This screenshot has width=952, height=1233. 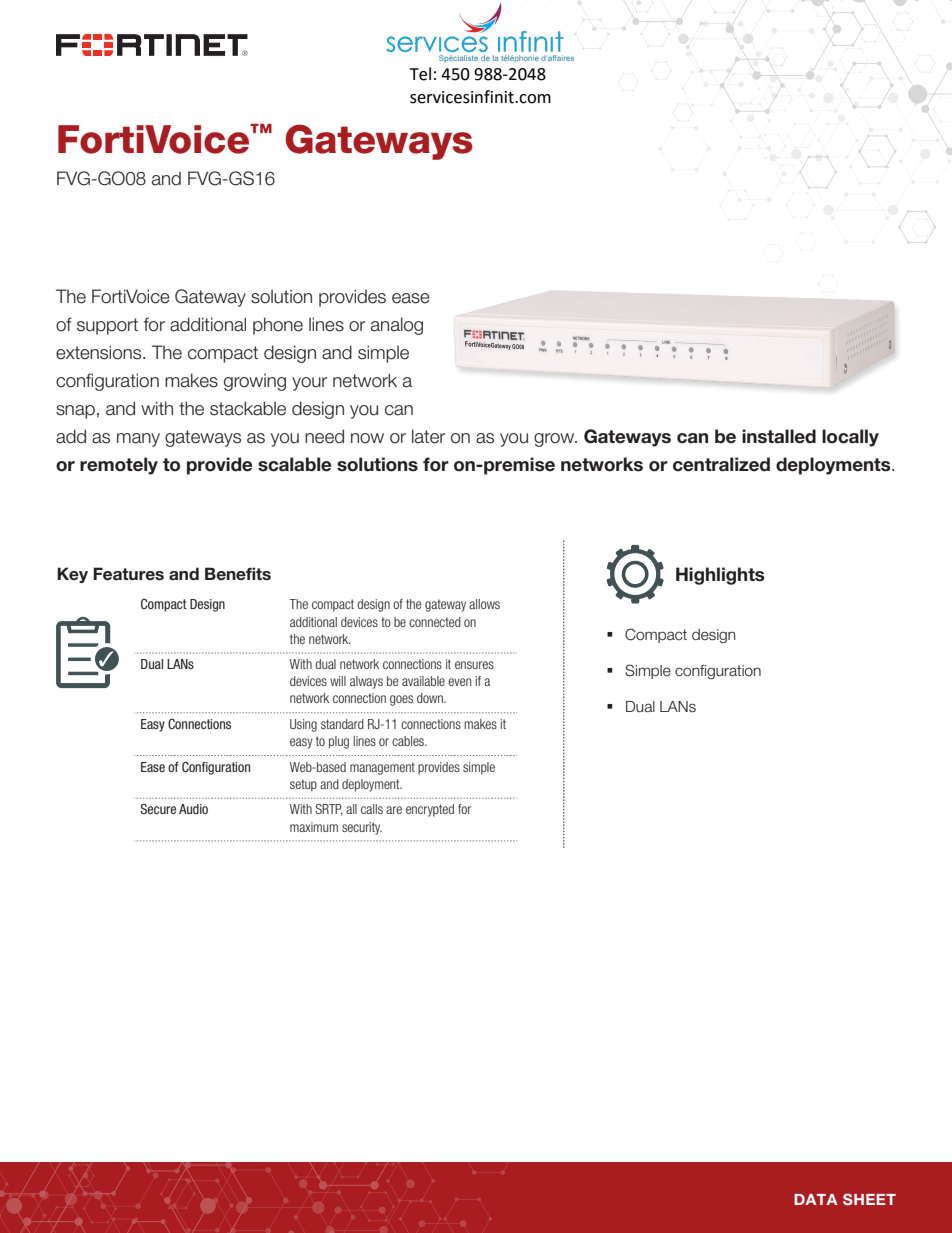 What do you see at coordinates (128, 574) in the screenshot?
I see `Features` at bounding box center [128, 574].
